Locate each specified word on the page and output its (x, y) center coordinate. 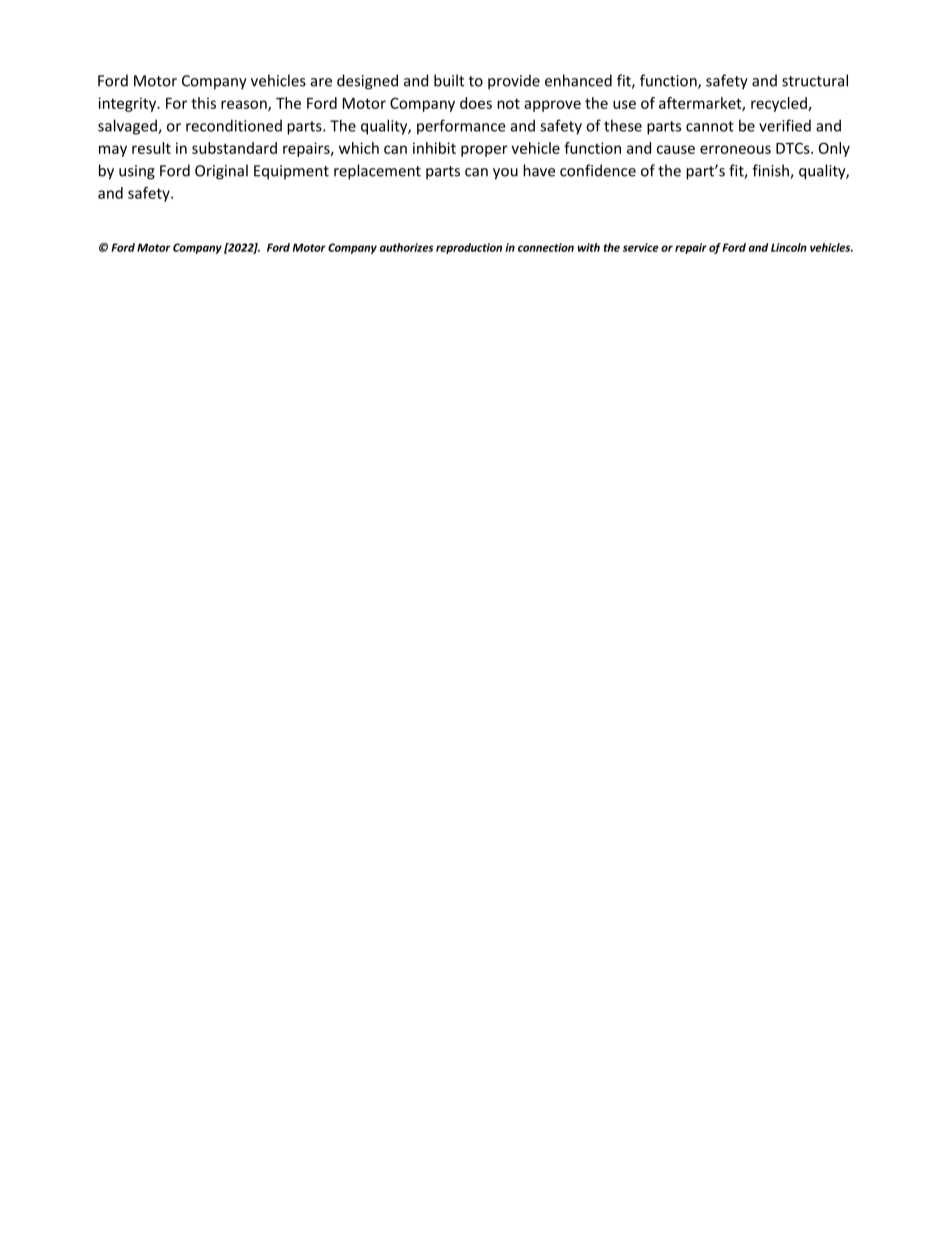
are (321, 82)
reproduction (469, 248)
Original (221, 172)
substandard (234, 148)
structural (815, 80)
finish (771, 171)
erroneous (735, 149)
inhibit (434, 148)
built (449, 80)
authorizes (406, 247)
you (505, 174)
